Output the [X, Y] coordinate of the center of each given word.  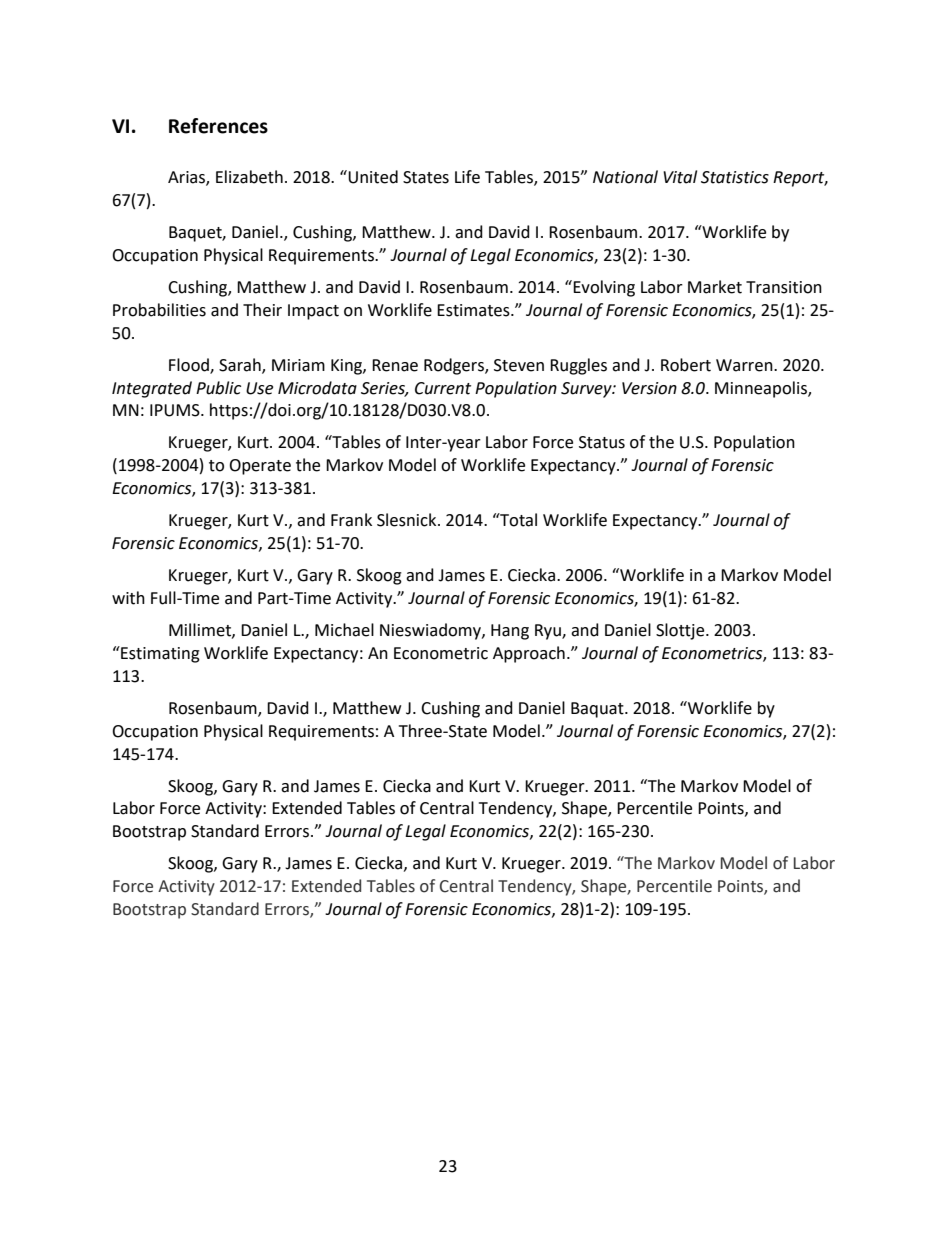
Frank [351, 520]
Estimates [474, 310]
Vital [680, 177]
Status [602, 442]
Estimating [159, 654]
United [372, 177]
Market [715, 287]
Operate [260, 467]
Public [218, 388]
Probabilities [159, 310]
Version [649, 388]
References [218, 126]
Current [443, 388]
